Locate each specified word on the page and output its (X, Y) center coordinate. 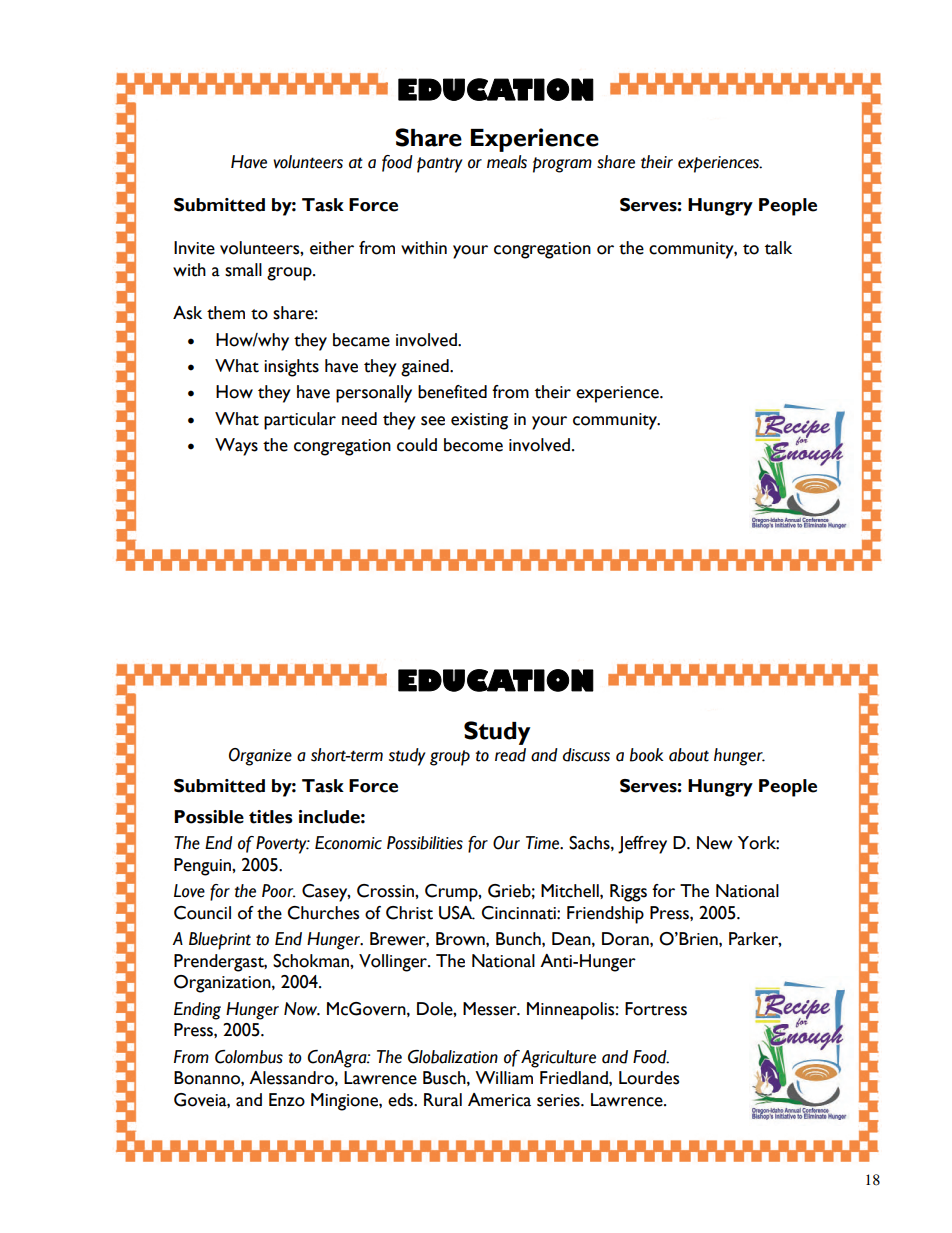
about (689, 755)
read (510, 755)
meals (507, 162)
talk (778, 248)
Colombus (249, 1057)
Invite (194, 248)
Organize (260, 757)
